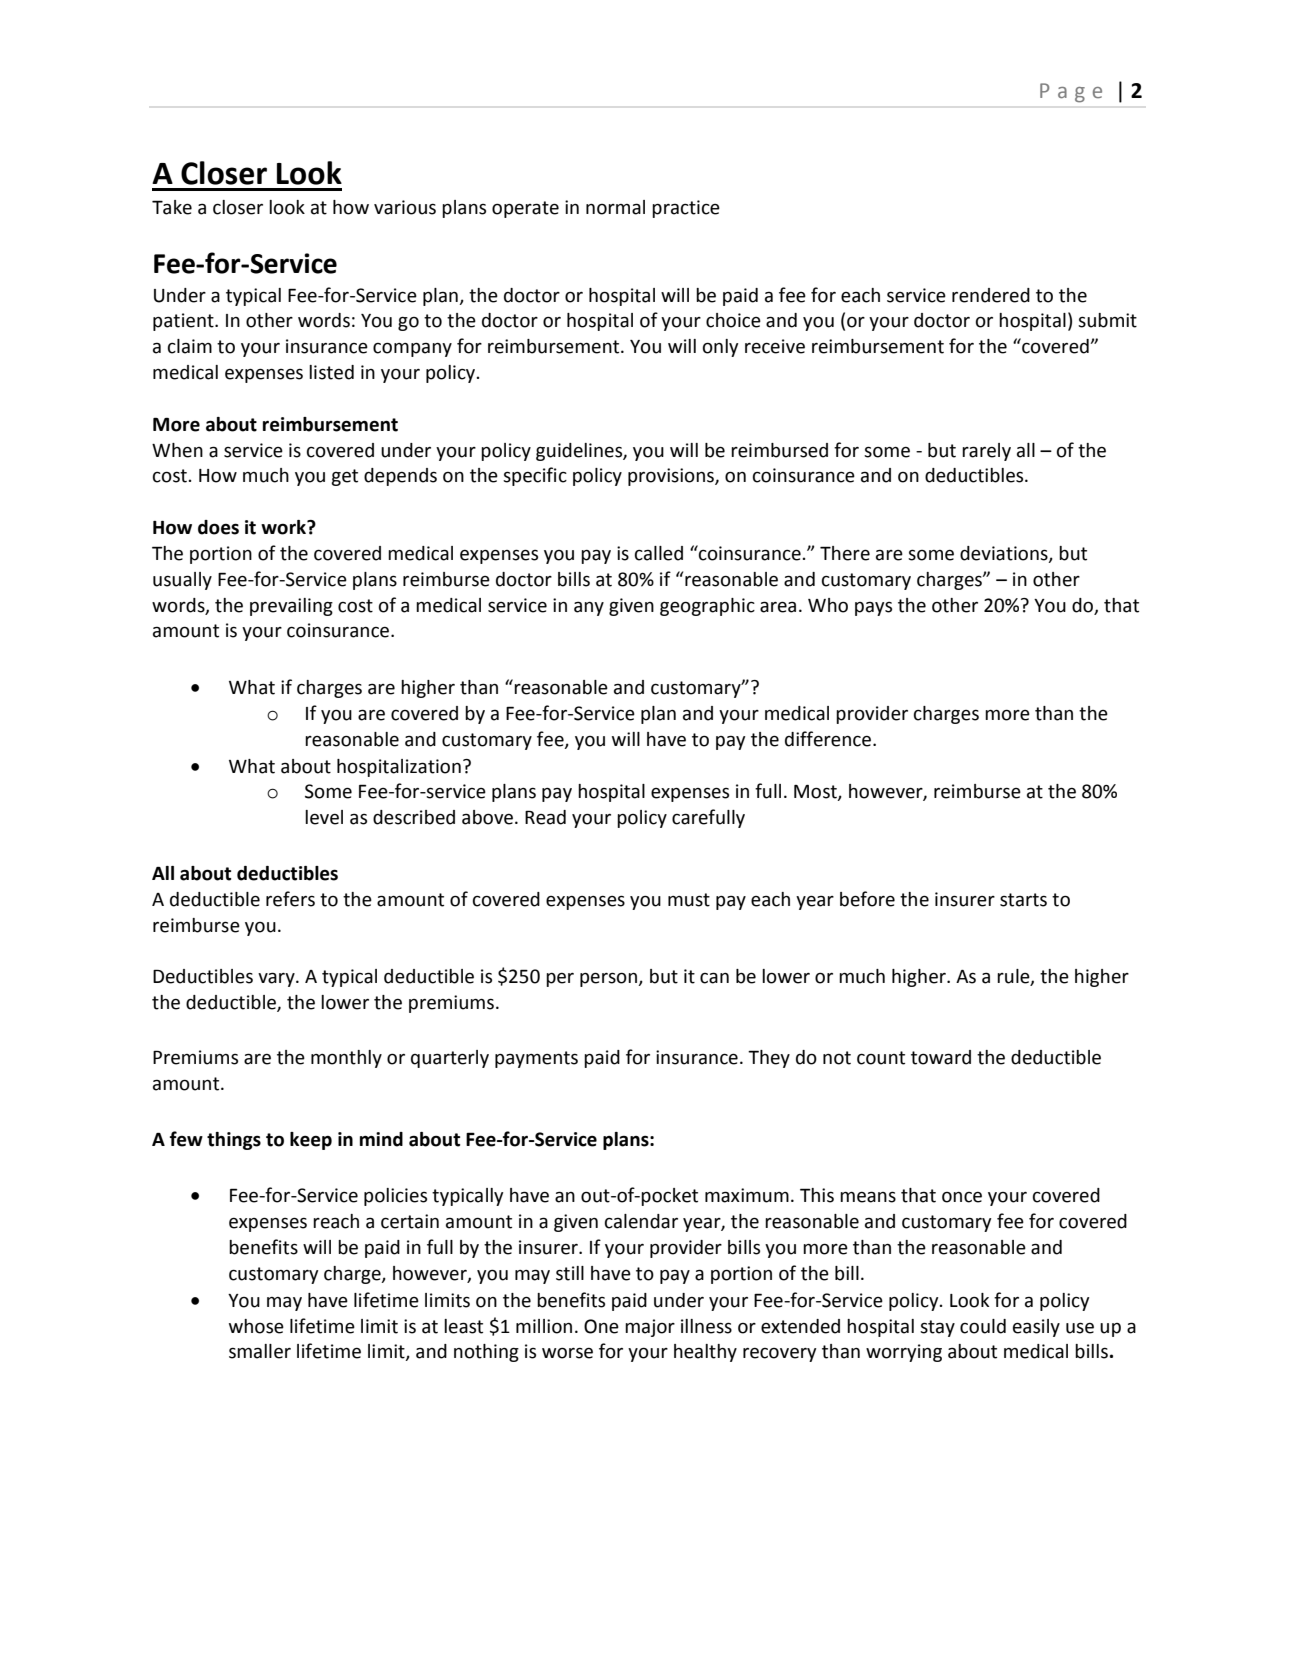  What do you see at coordinates (828, 739) in the screenshot?
I see `difference` at bounding box center [828, 739].
